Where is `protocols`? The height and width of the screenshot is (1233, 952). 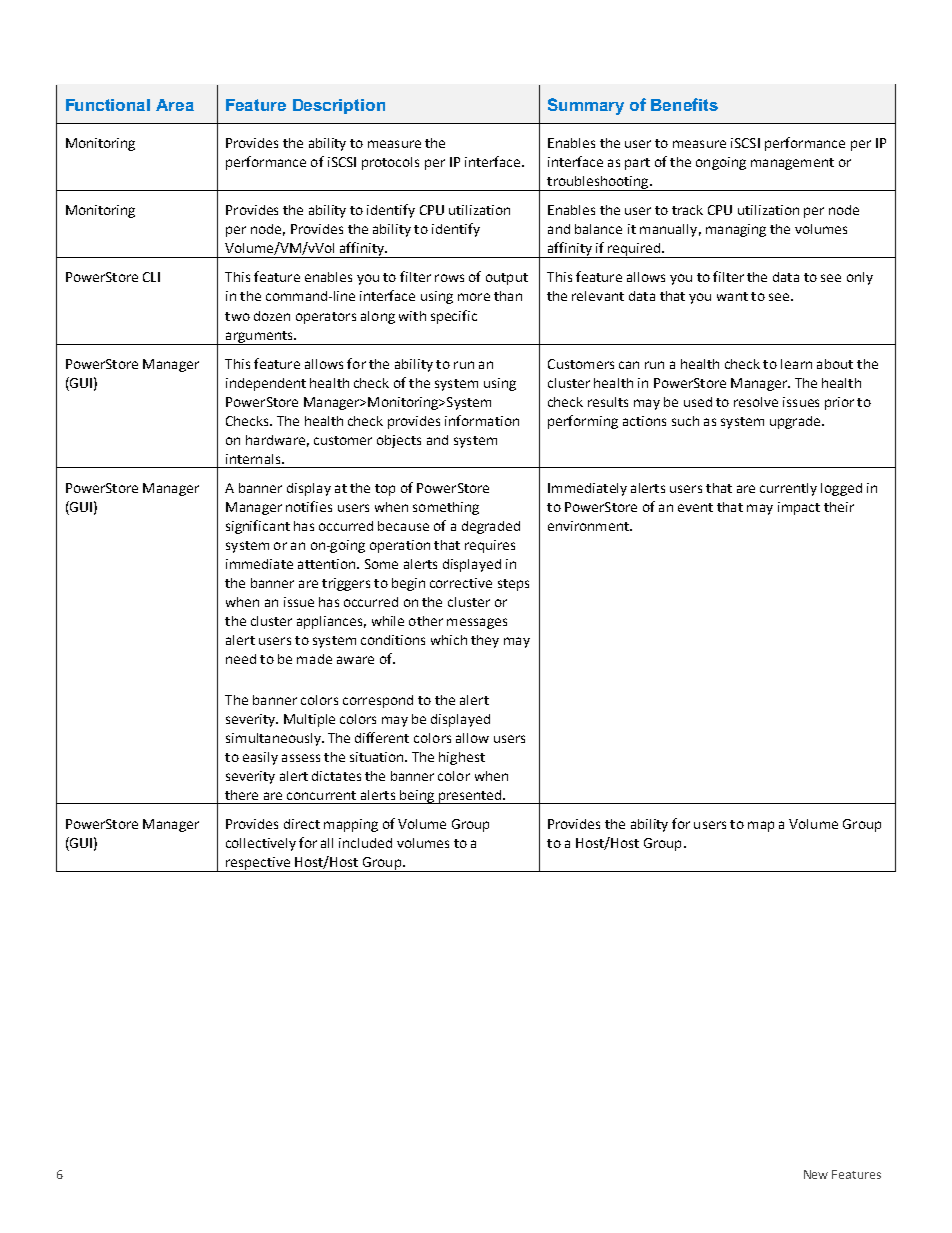
protocols is located at coordinates (390, 163).
